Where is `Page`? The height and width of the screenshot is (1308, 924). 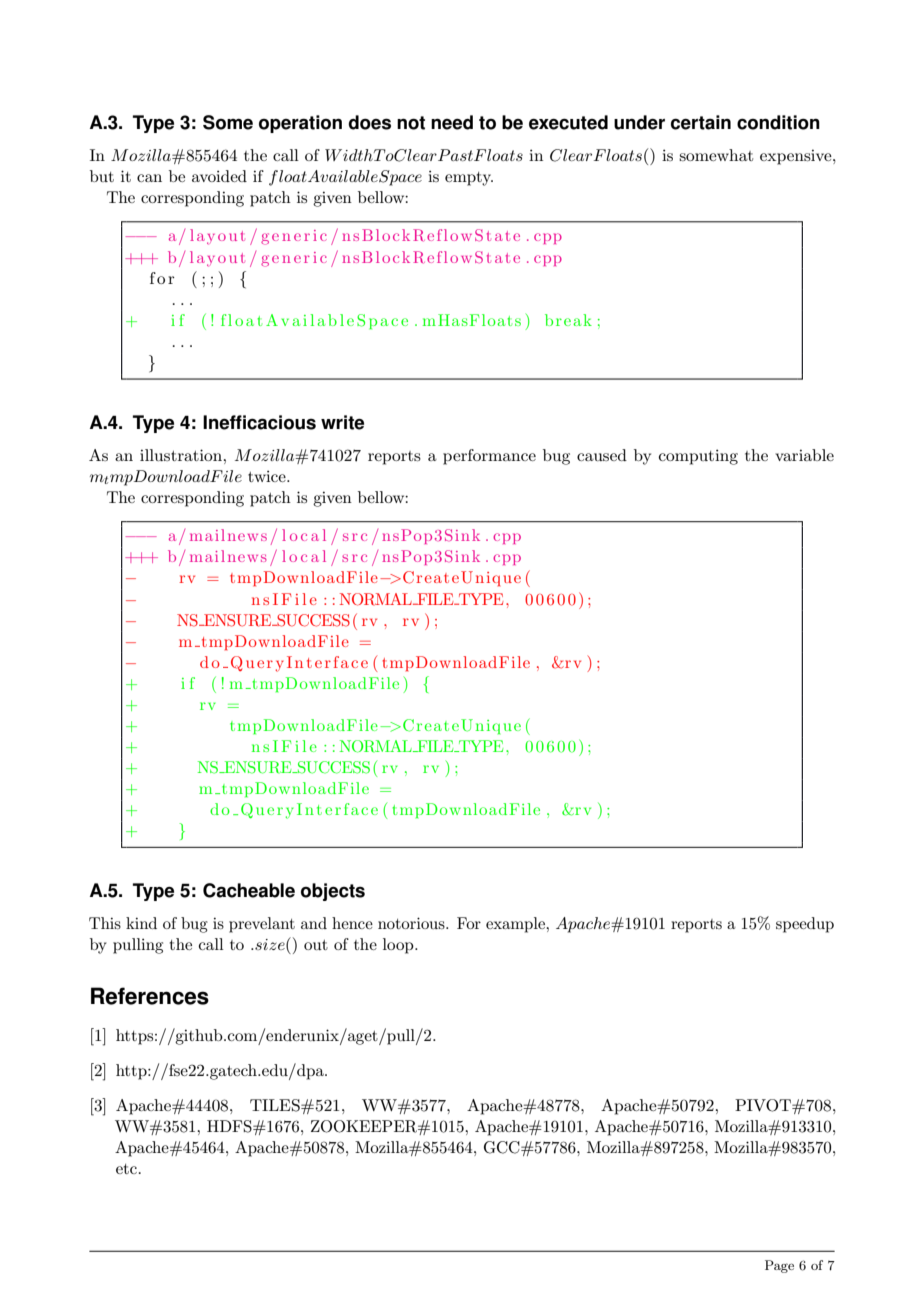 Page is located at coordinates (779, 1266).
